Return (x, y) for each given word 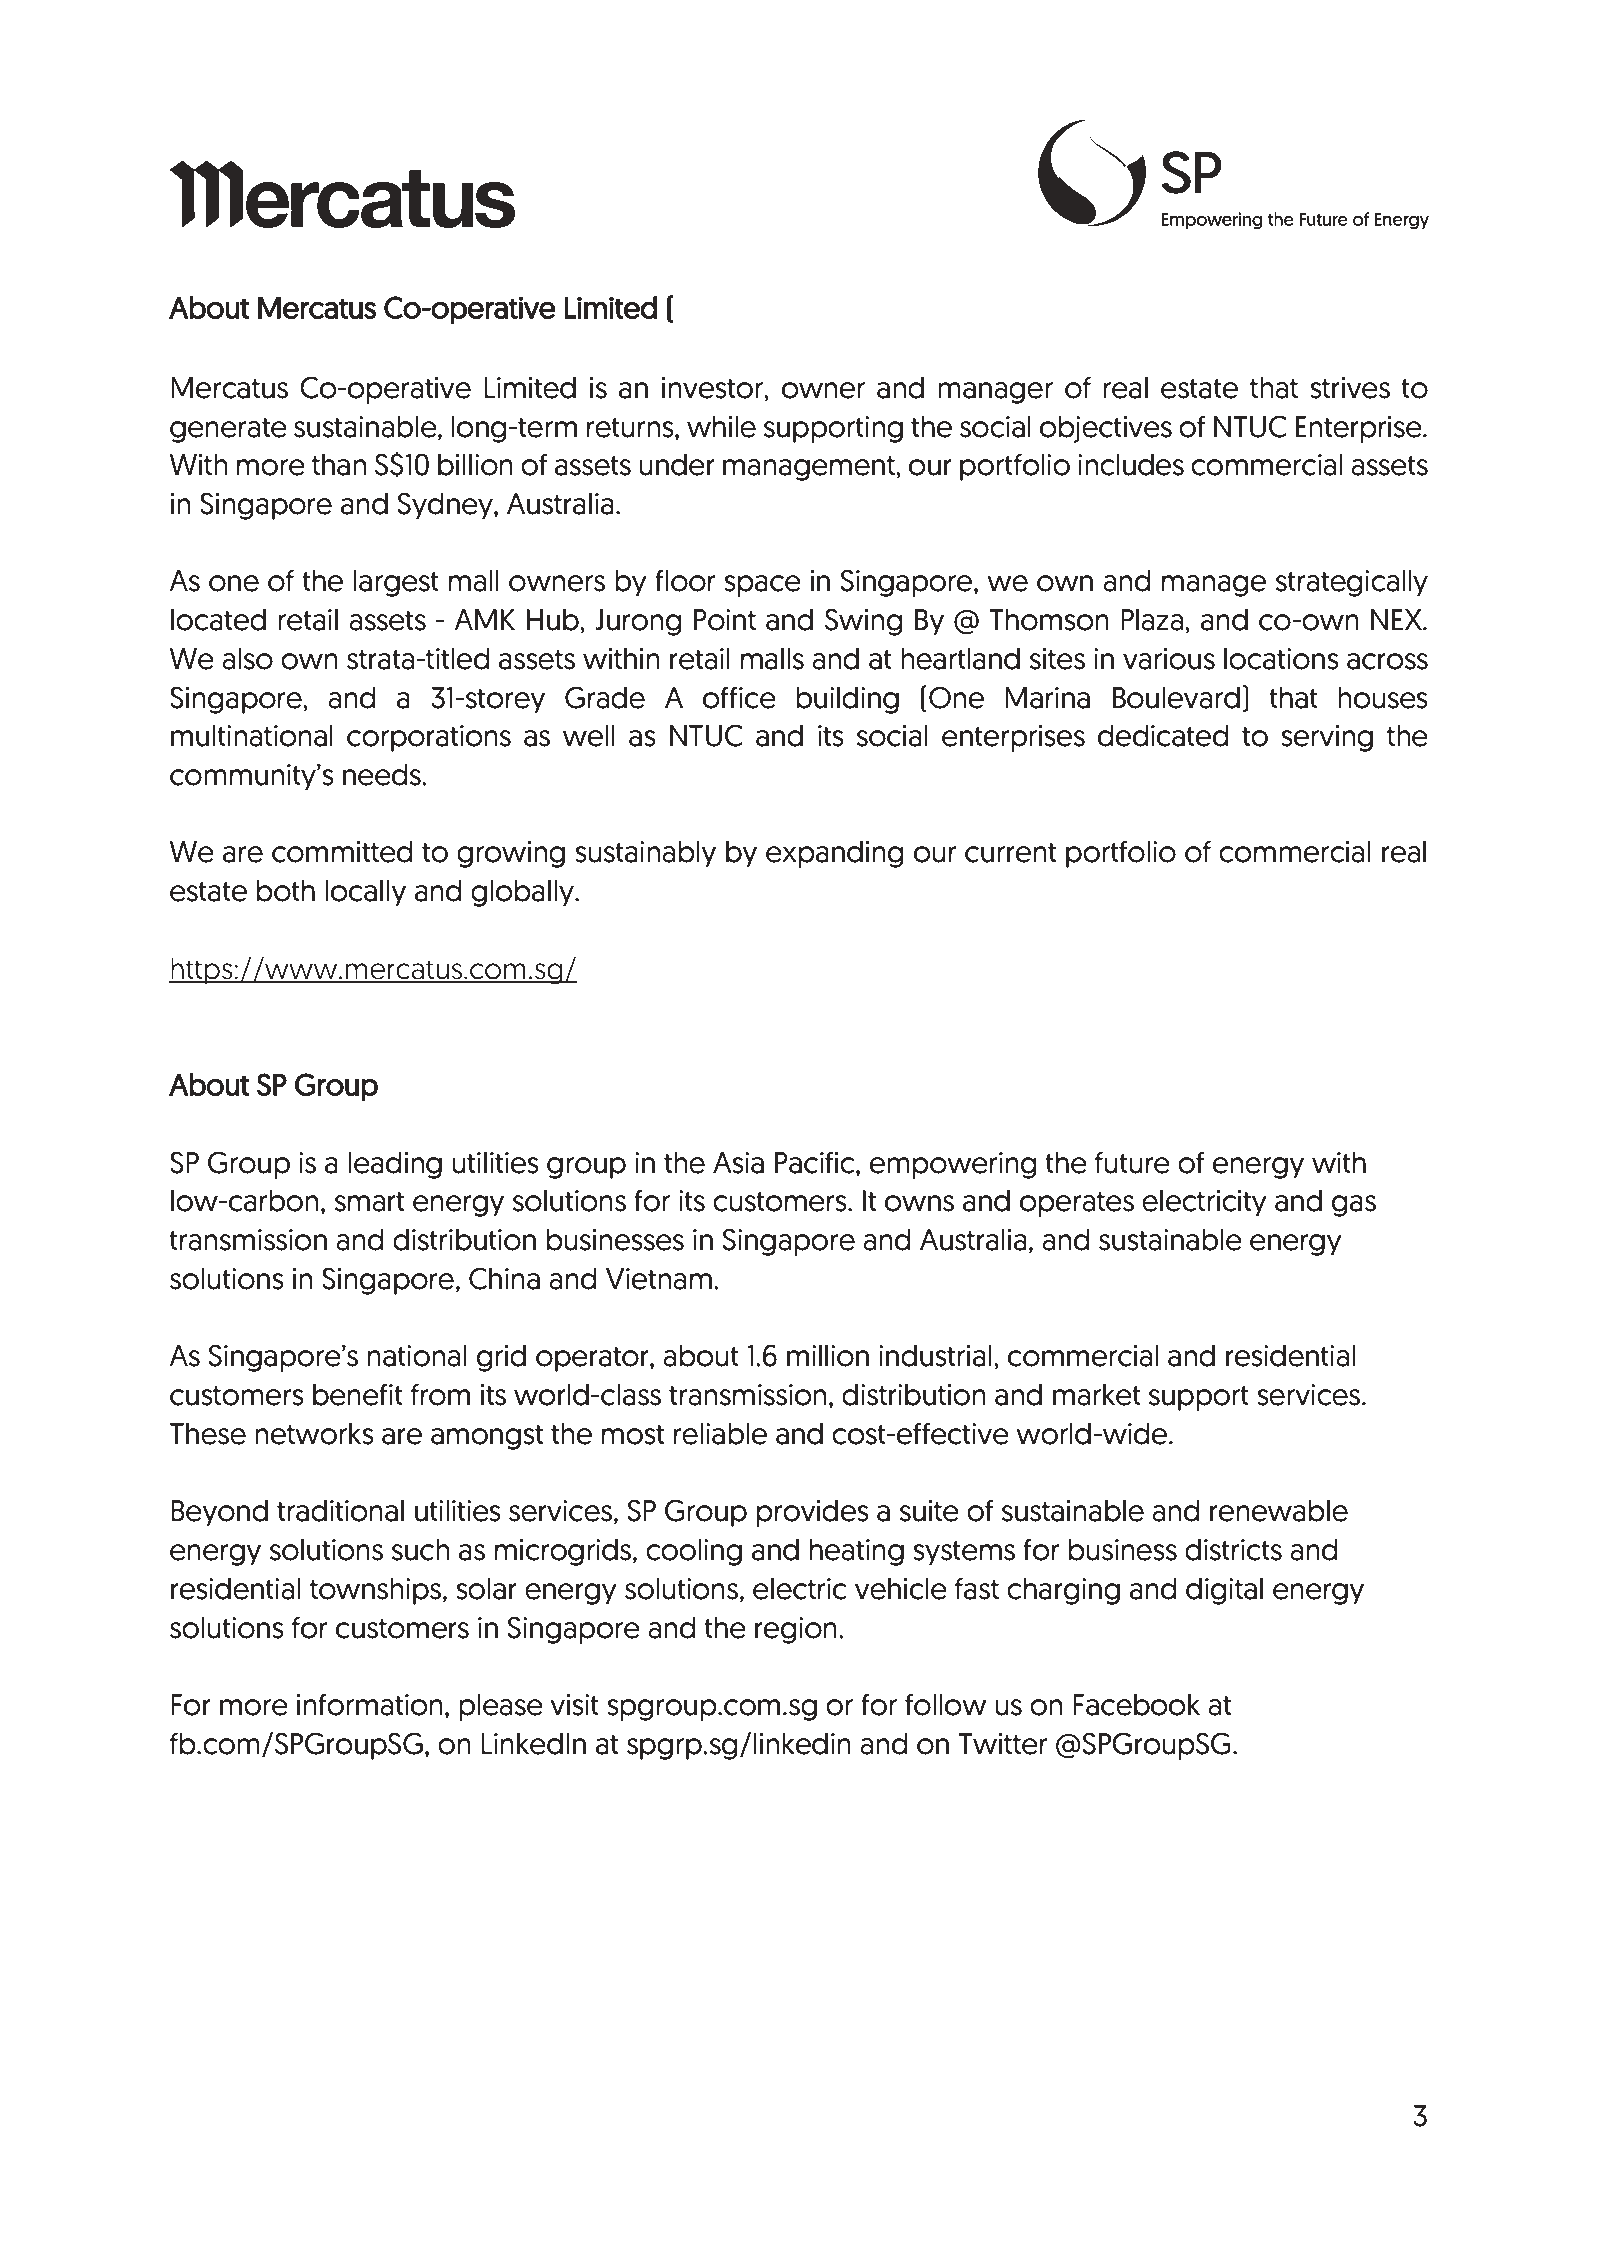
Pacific (816, 1162)
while (721, 426)
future (1132, 1162)
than (339, 464)
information (370, 1704)
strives (1350, 388)
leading (395, 1165)
